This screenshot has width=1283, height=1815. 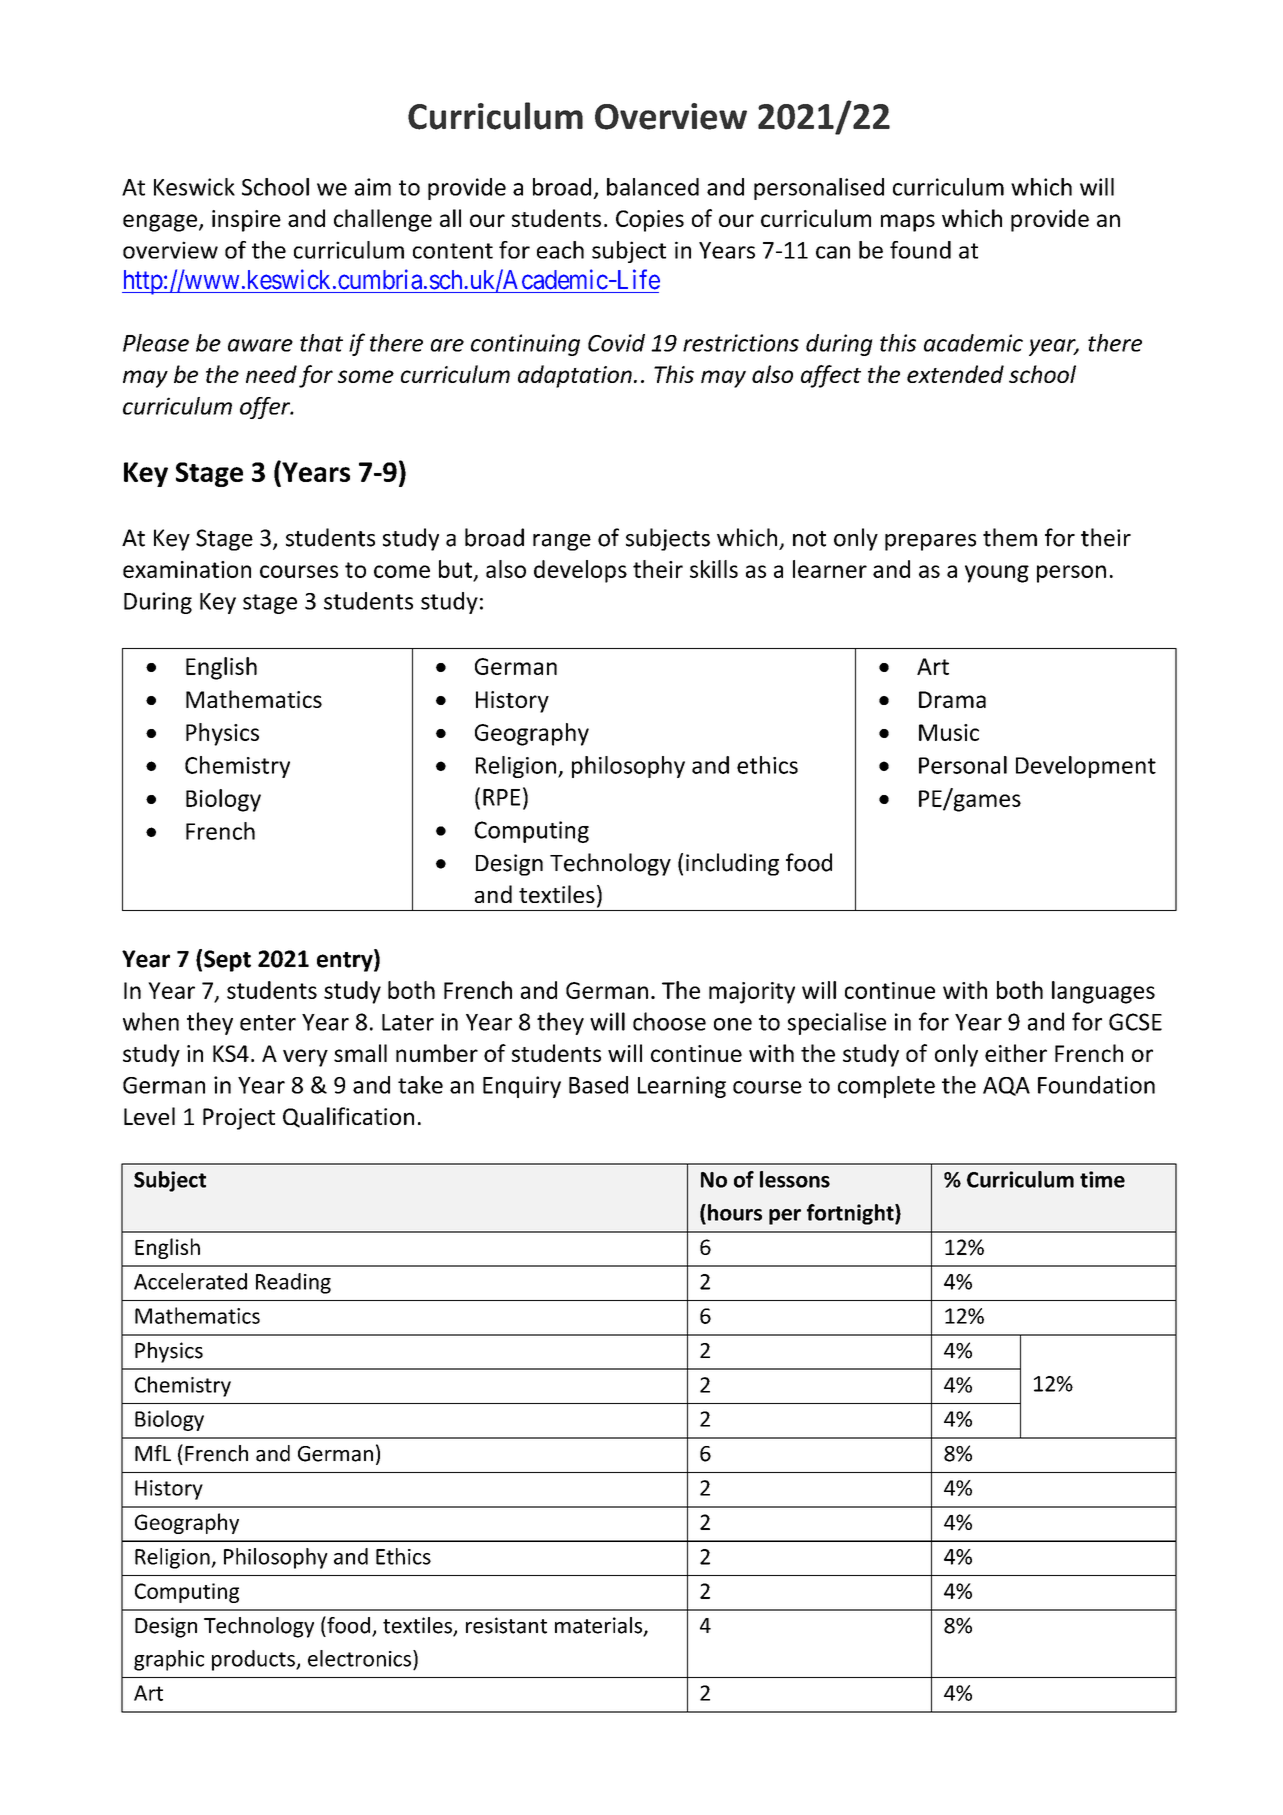 What do you see at coordinates (650, 221) in the screenshot?
I see `Copies` at bounding box center [650, 221].
